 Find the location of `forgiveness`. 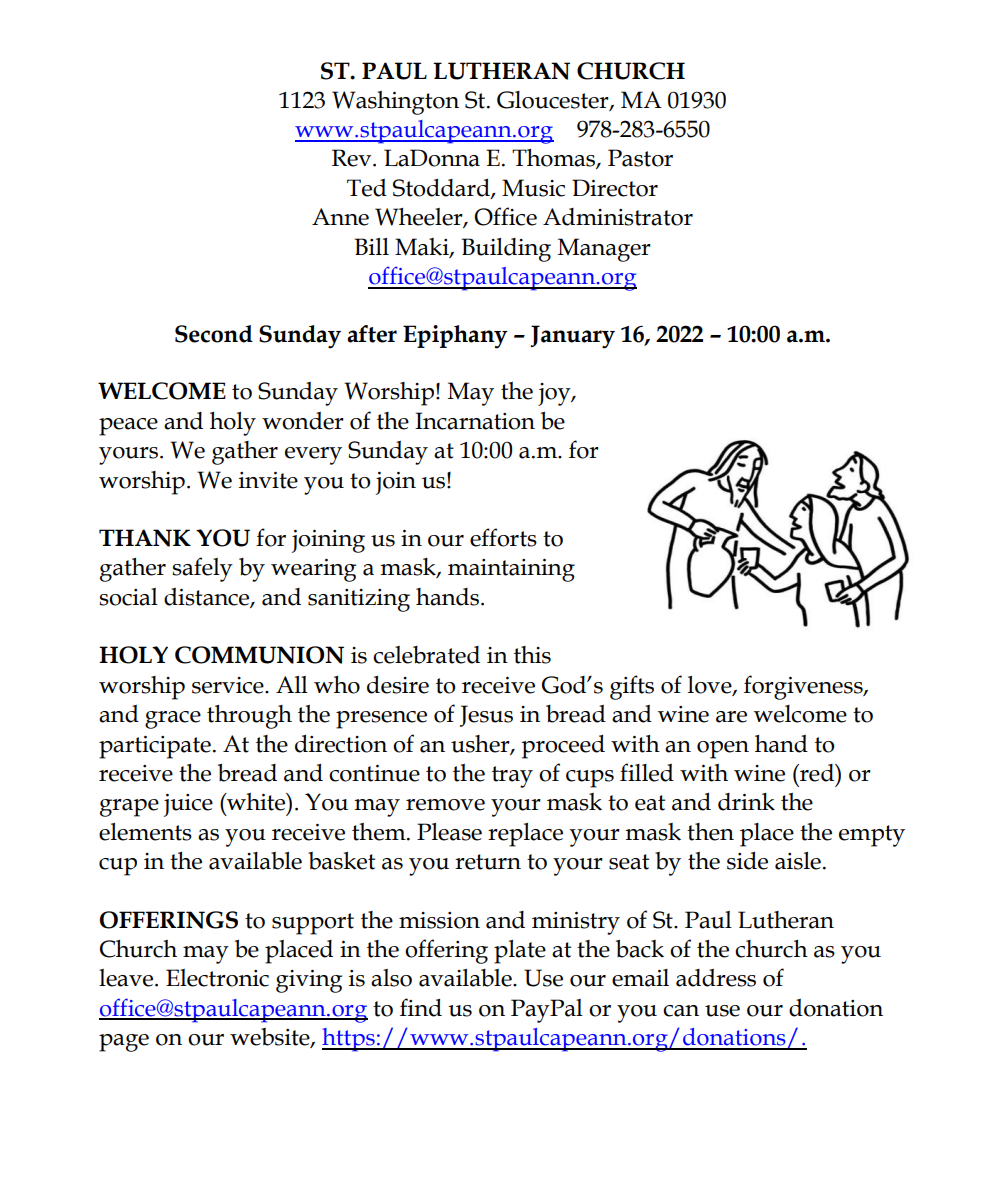

forgiveness is located at coordinates (804, 687).
